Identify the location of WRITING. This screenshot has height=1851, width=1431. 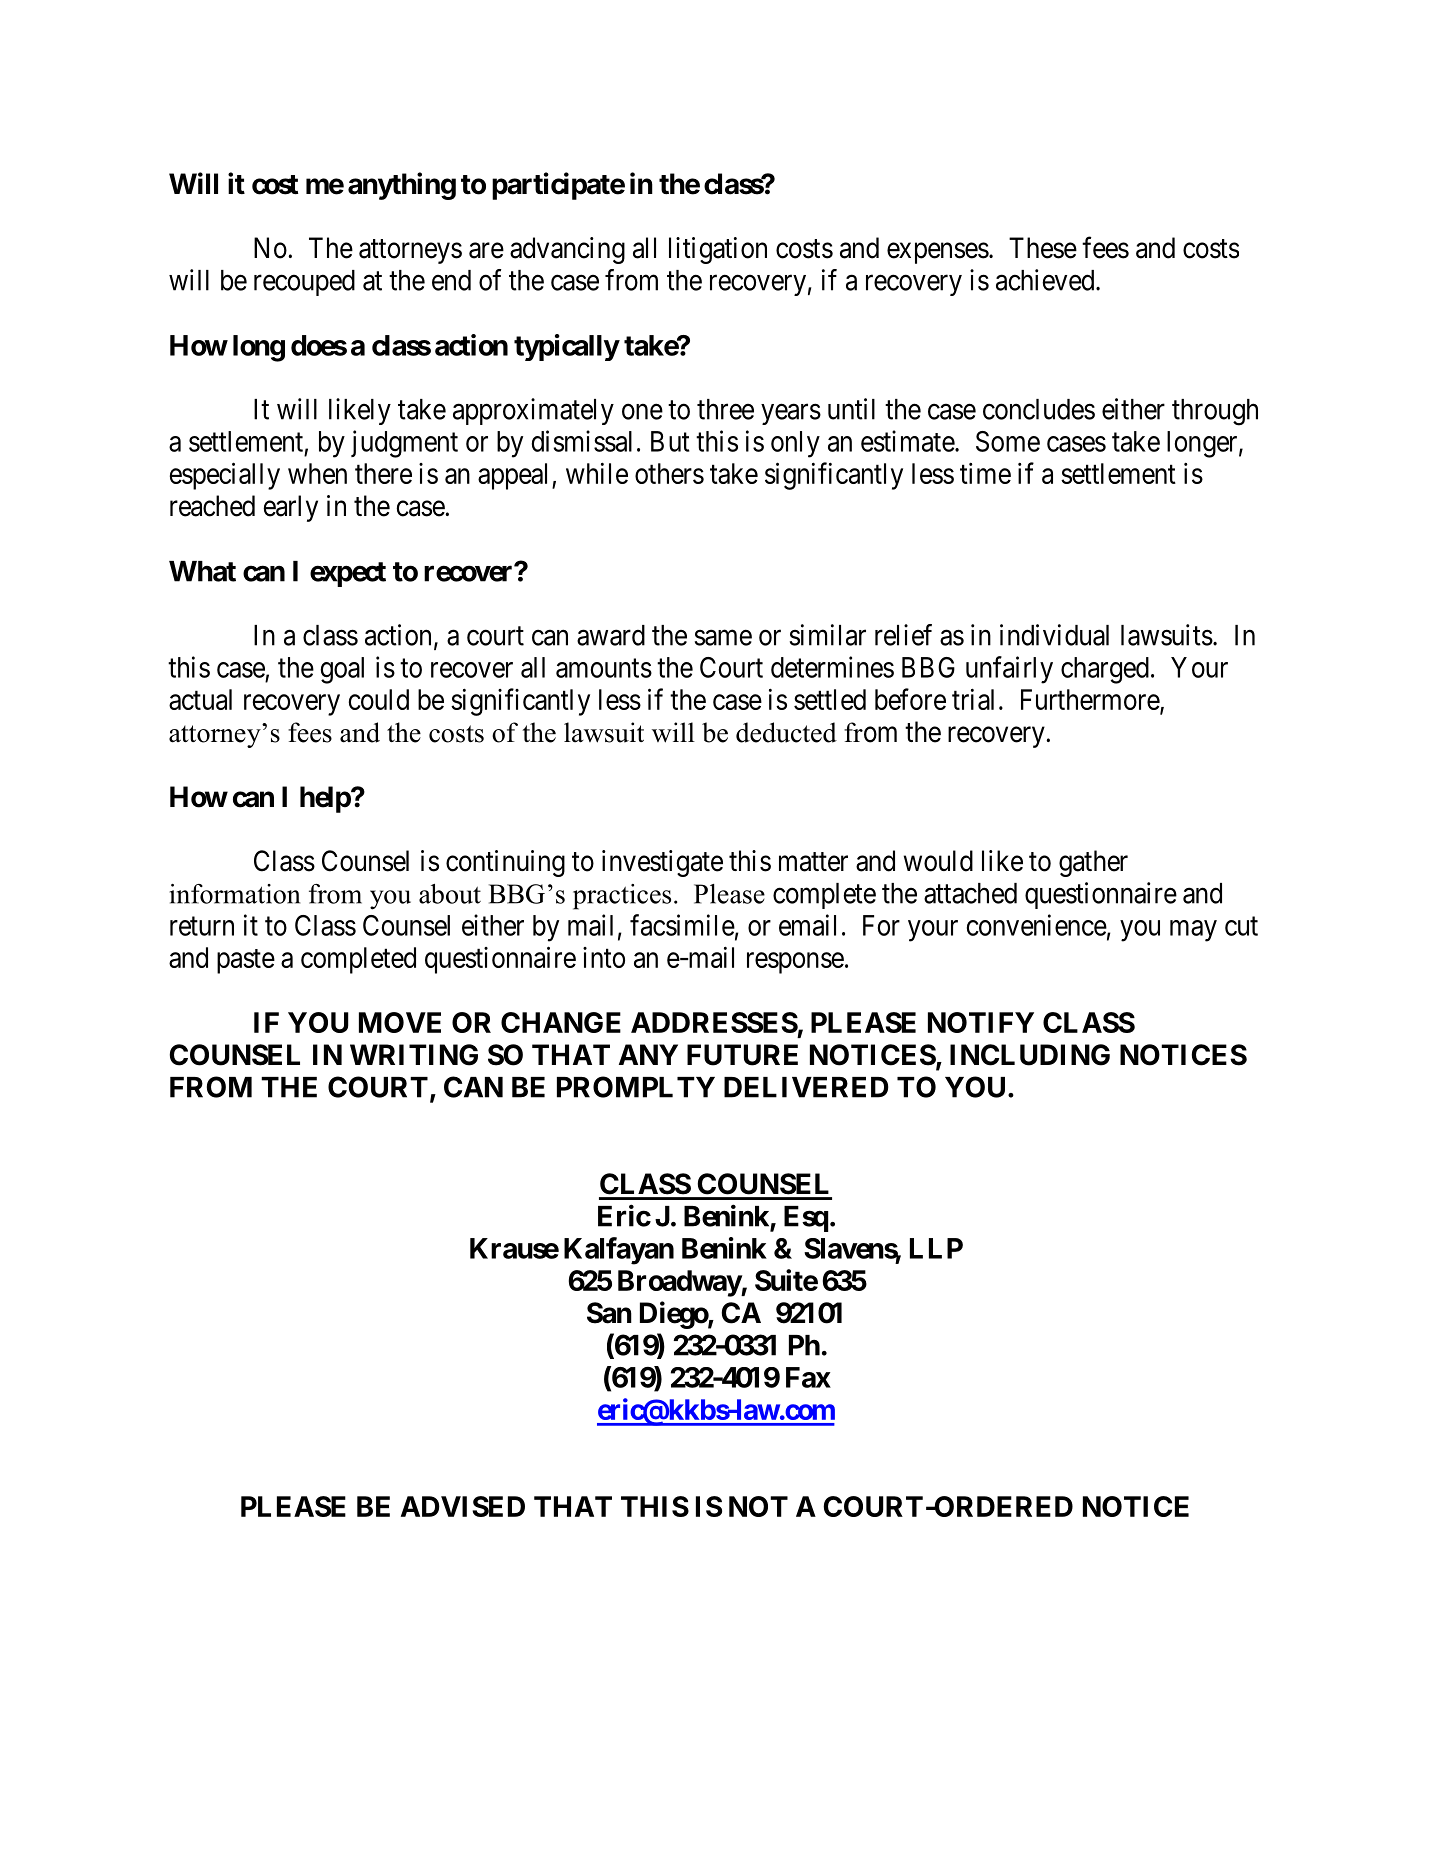
(414, 1055).
